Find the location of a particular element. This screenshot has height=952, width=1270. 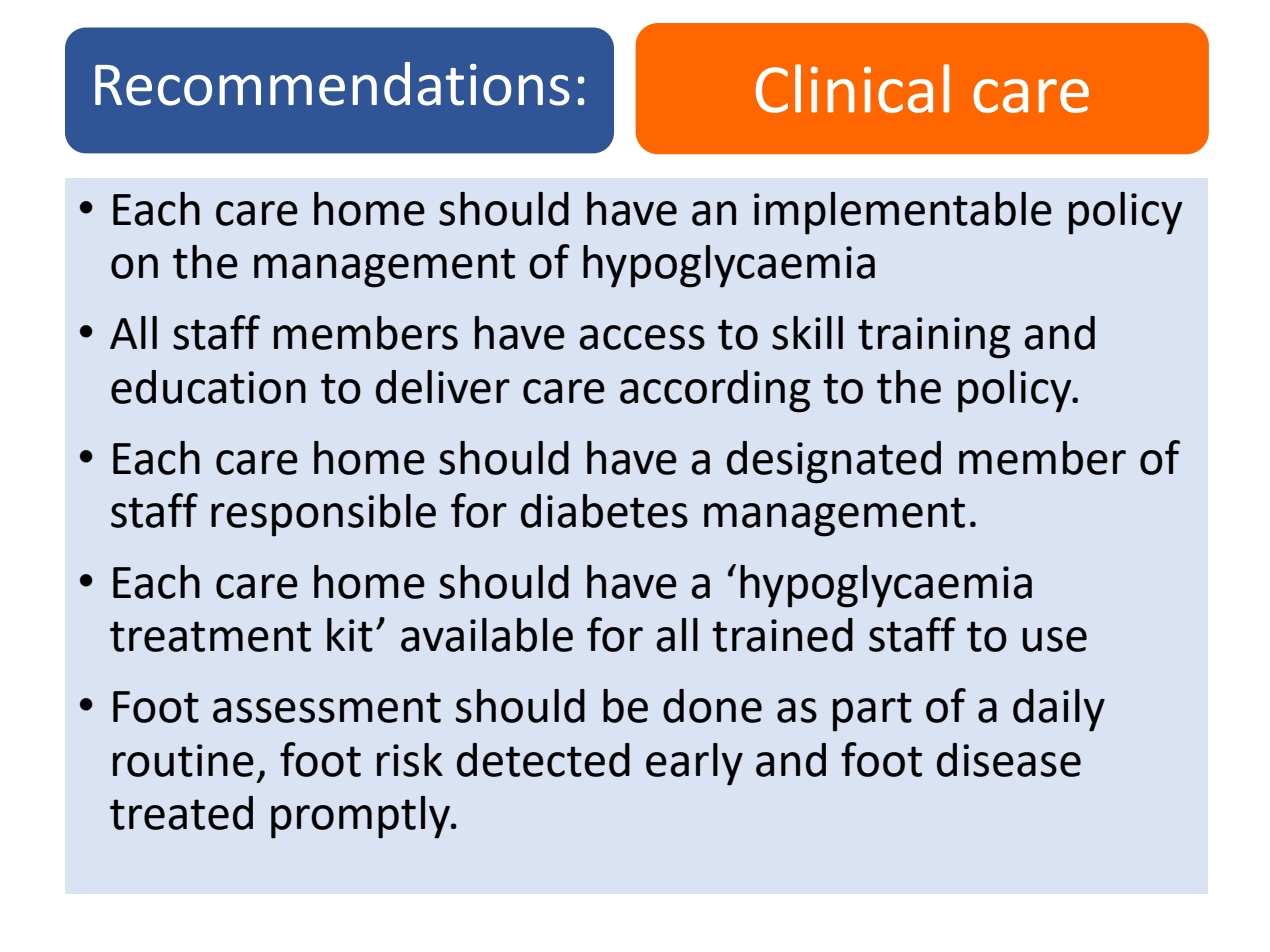

kit is located at coordinates (350, 635).
